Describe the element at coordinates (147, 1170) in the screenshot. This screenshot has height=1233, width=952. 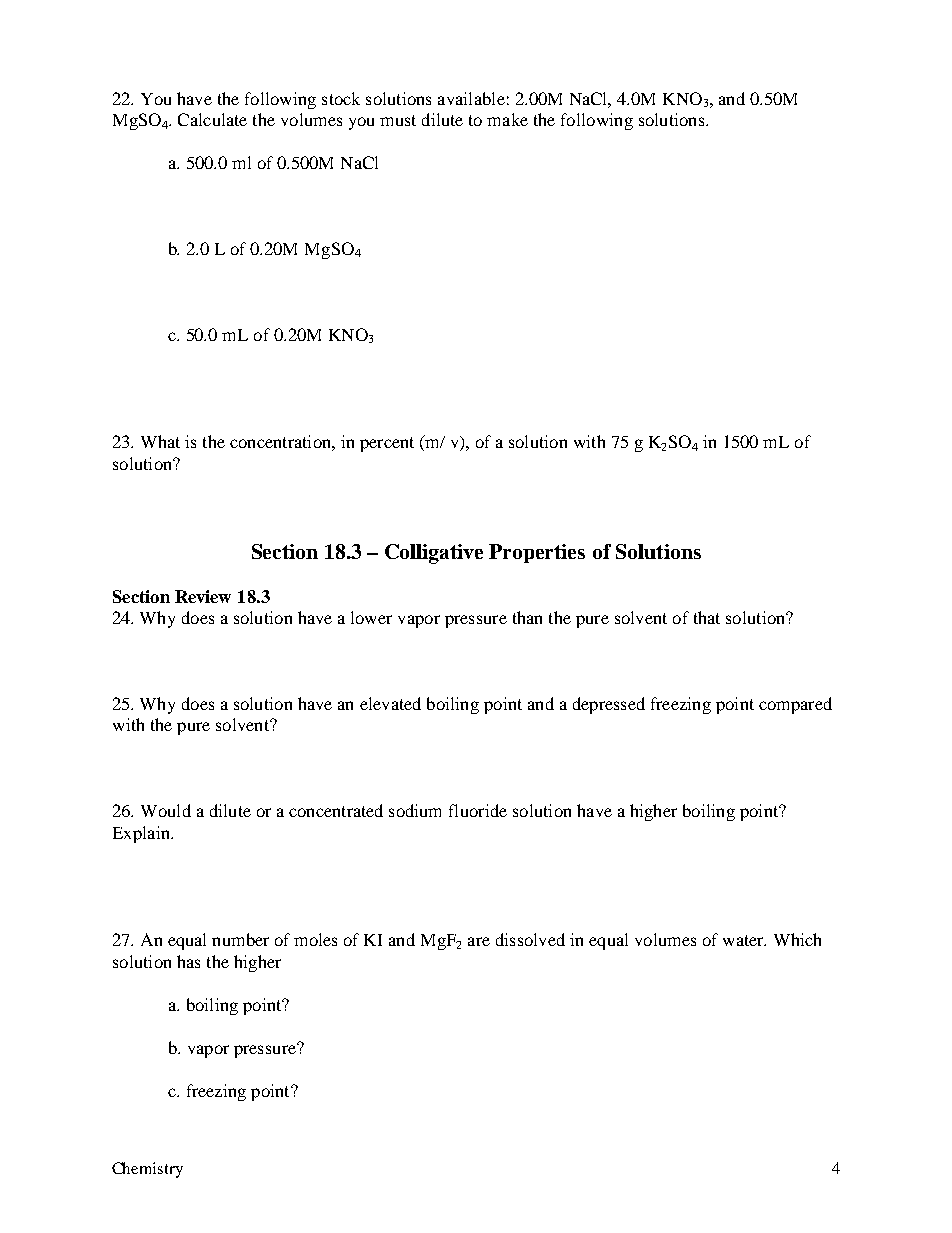
I see `Chemistry` at that location.
